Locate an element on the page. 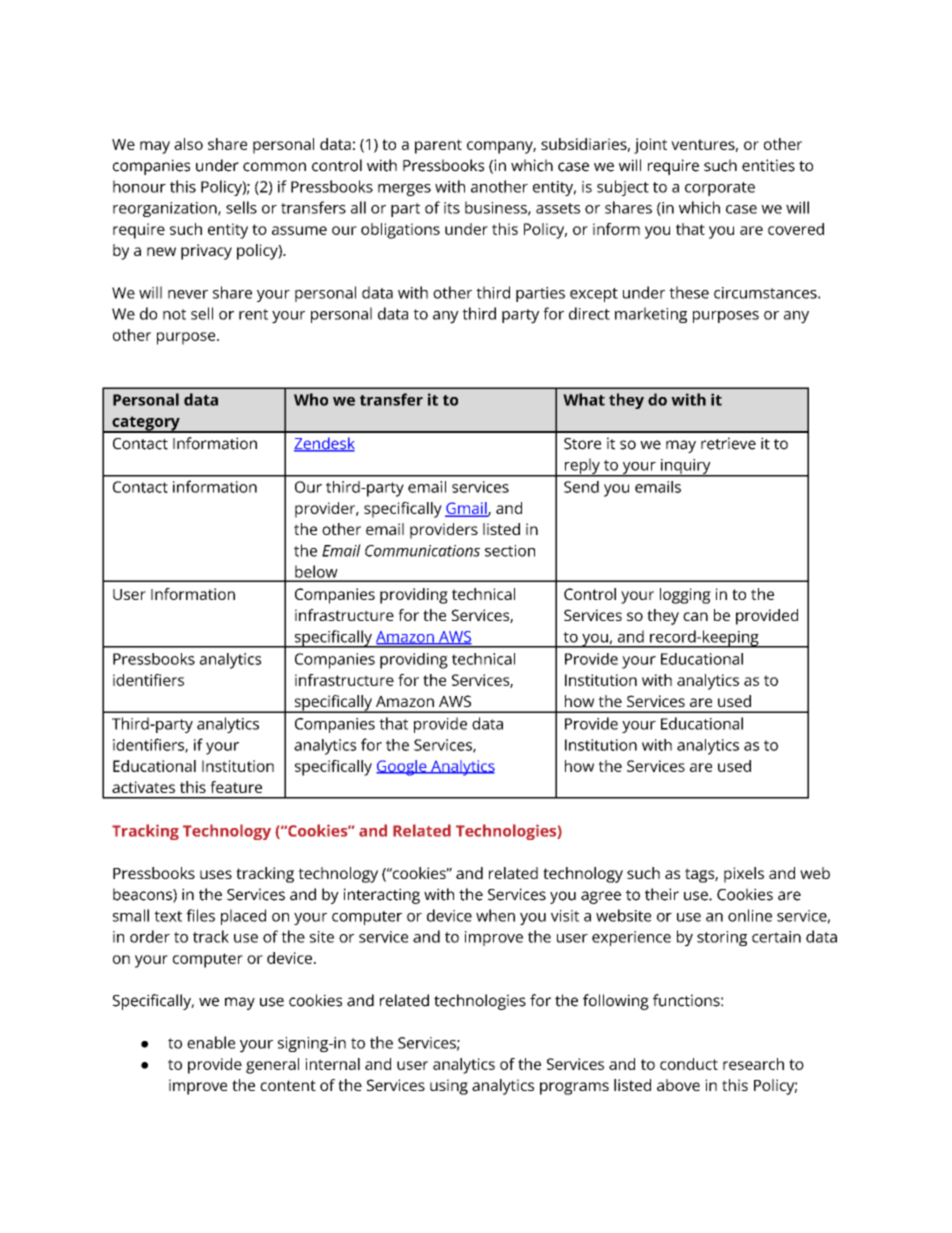  using is located at coordinates (449, 1087).
